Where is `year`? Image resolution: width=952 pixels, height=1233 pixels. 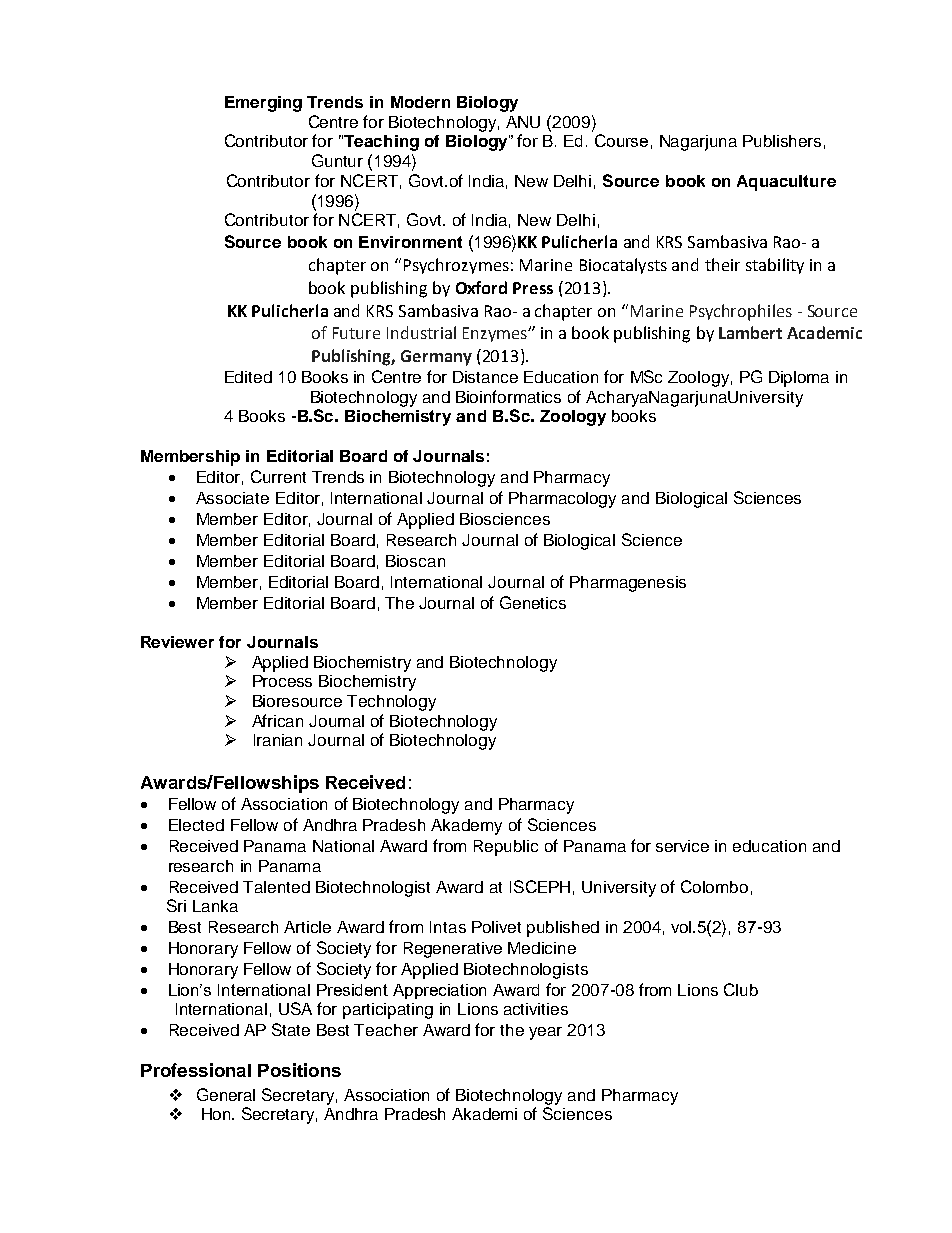
year is located at coordinates (545, 1033).
